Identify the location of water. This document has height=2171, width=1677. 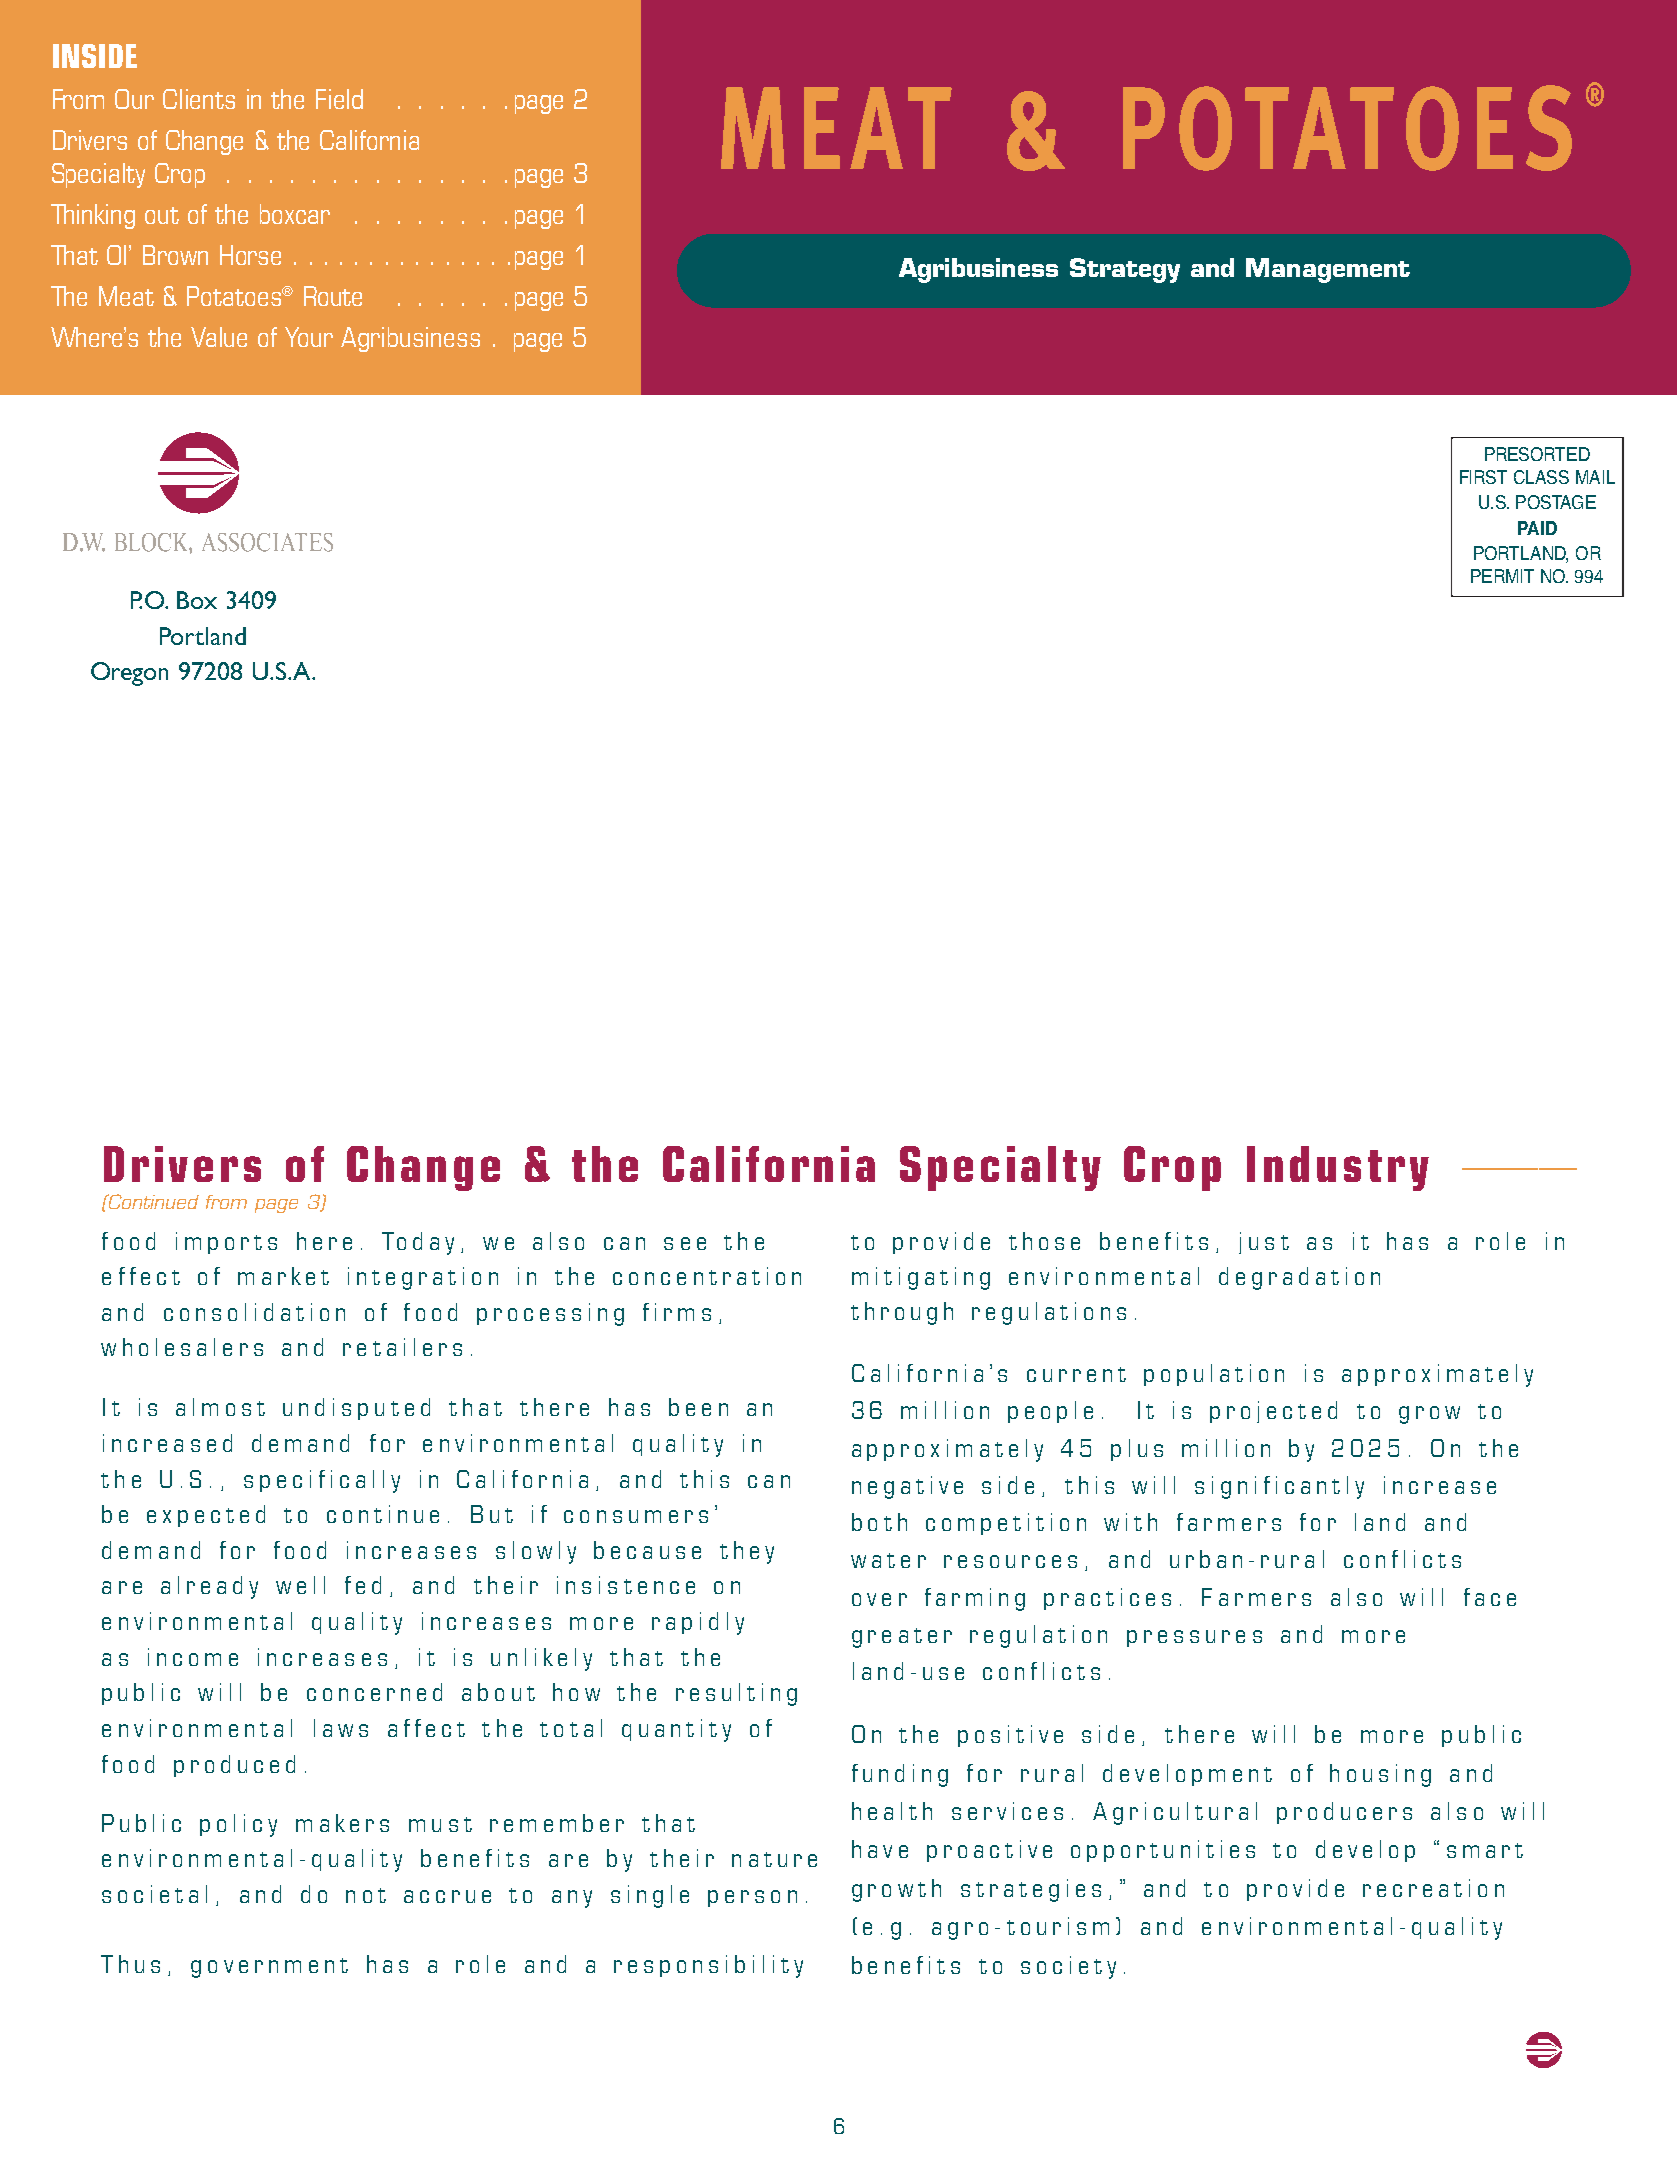
(888, 1560).
